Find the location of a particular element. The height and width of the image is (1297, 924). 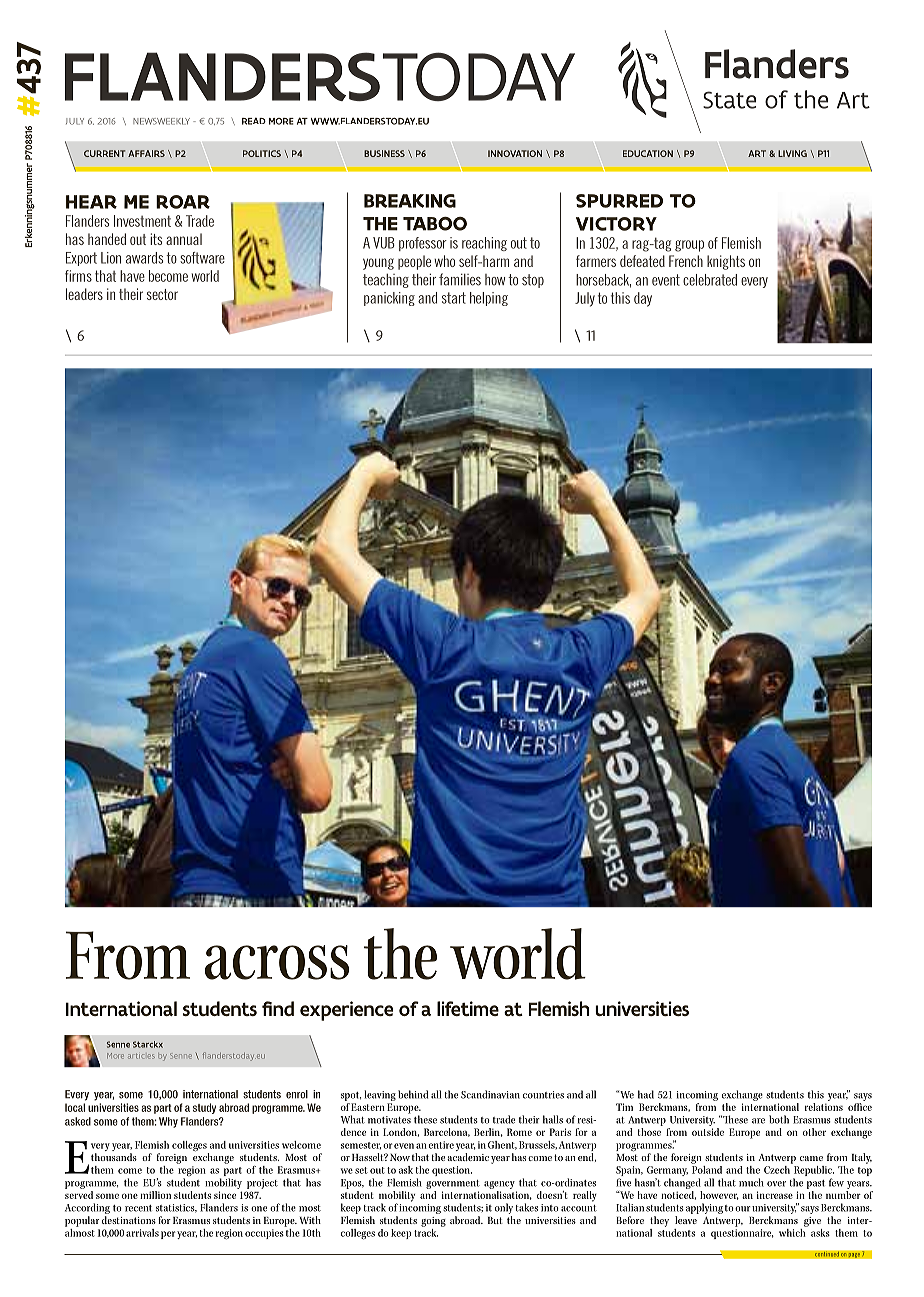

living is located at coordinates (792, 153).
